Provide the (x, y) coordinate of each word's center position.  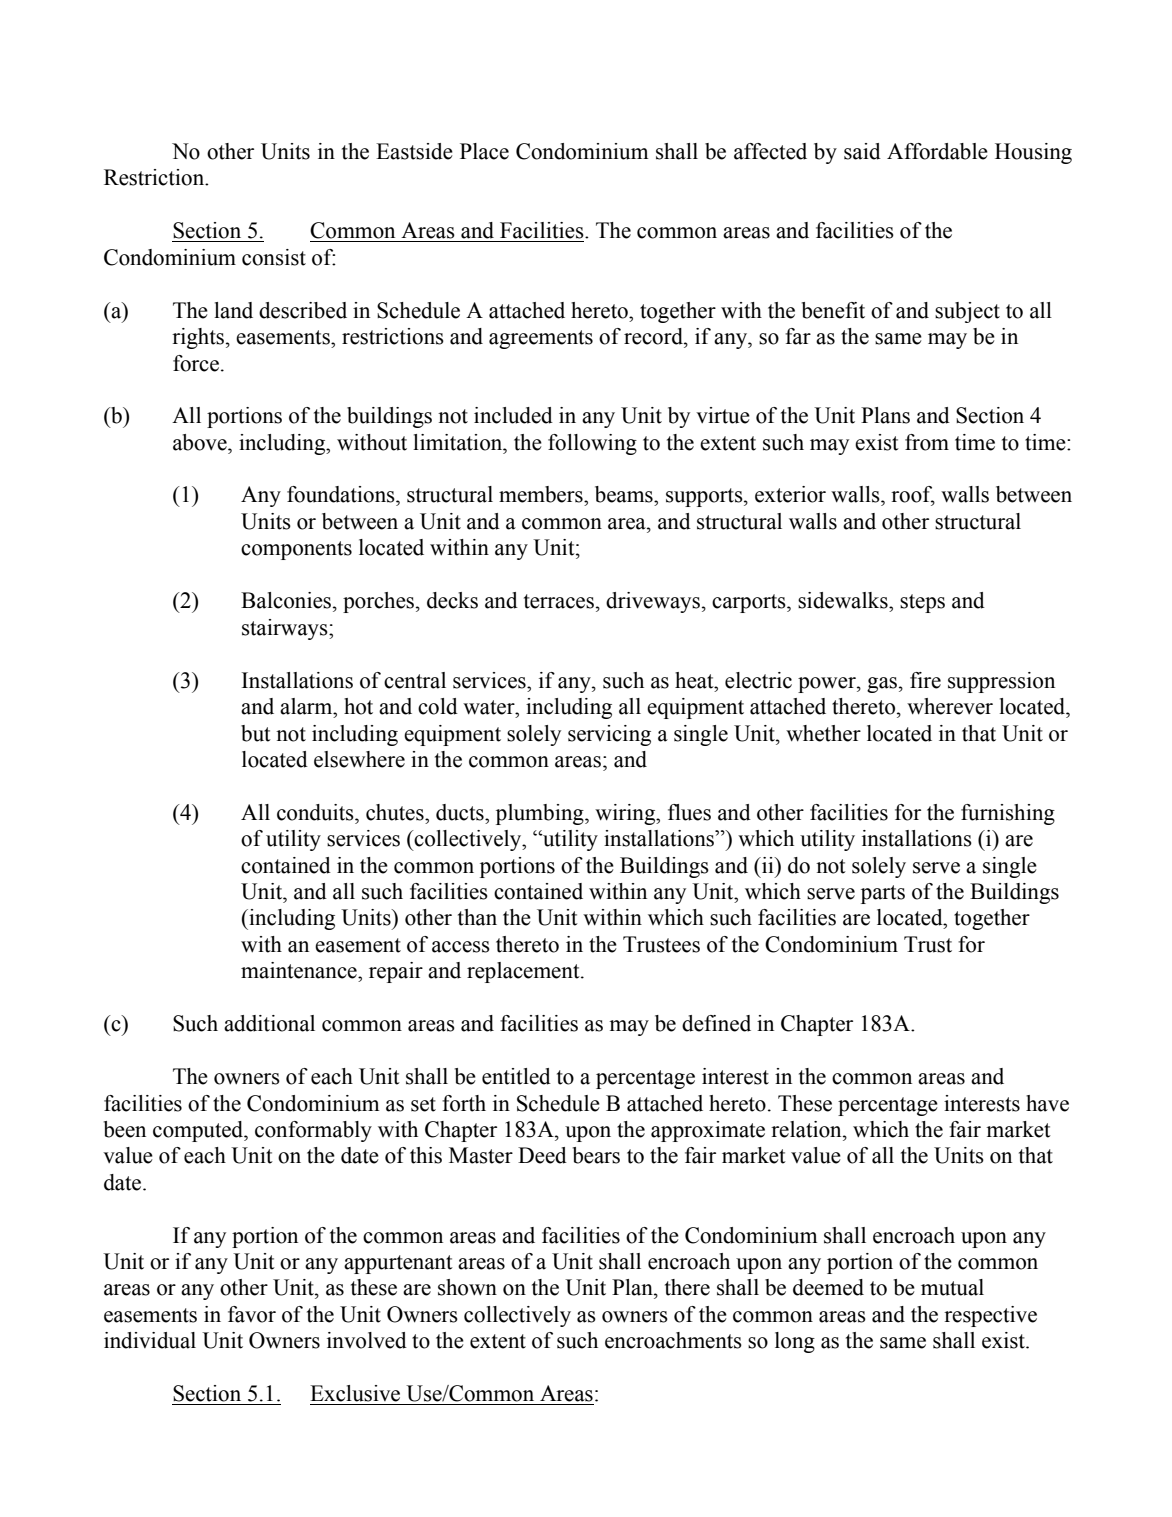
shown (467, 1287)
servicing (609, 735)
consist (274, 257)
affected (770, 151)
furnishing (1008, 814)
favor (252, 1314)
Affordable (937, 151)
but (256, 733)
